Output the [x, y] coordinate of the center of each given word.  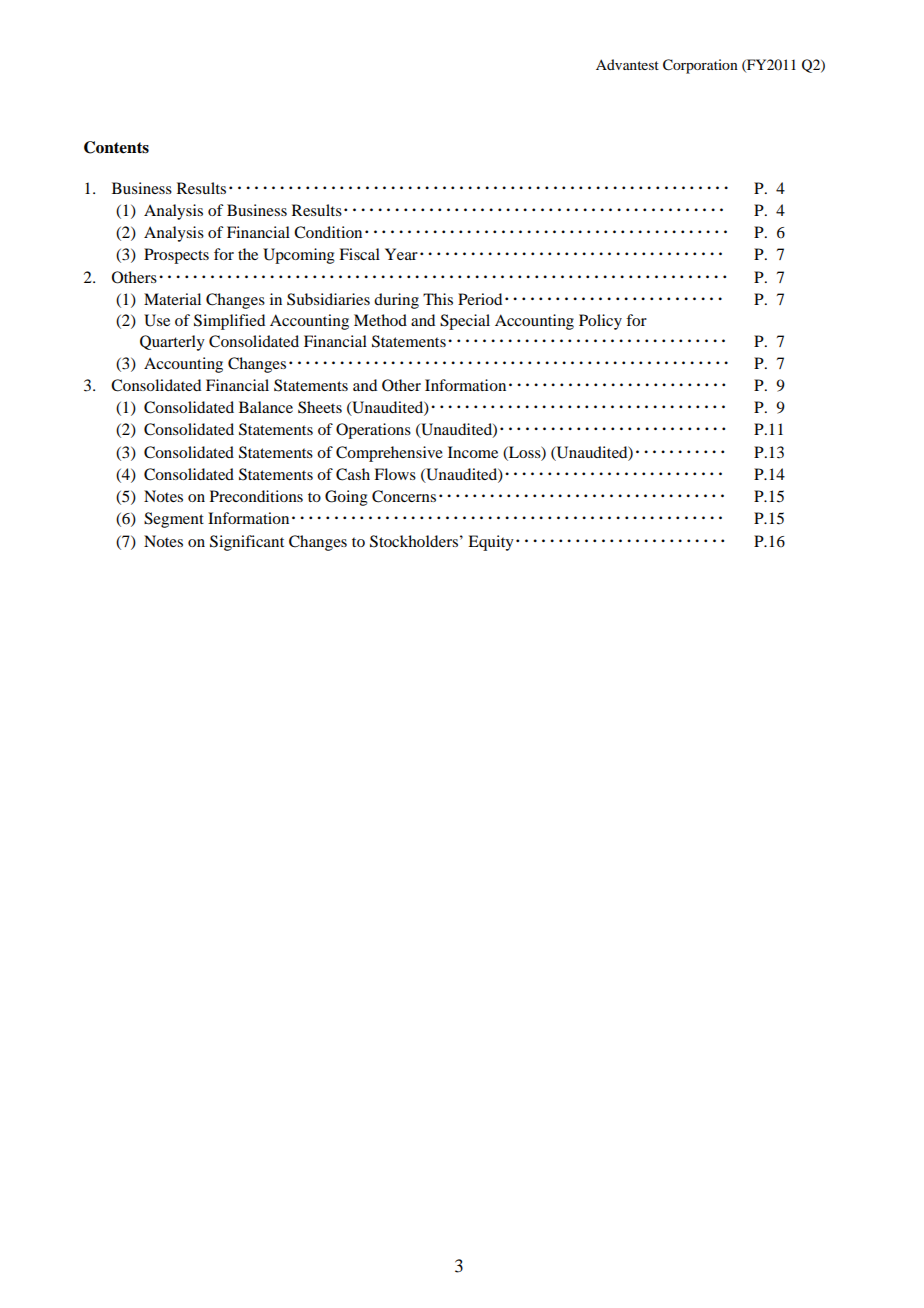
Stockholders [414, 541]
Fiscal [359, 254]
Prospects [176, 256]
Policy [600, 322]
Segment [174, 520]
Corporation [700, 66]
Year [401, 254]
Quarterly [172, 343]
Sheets [320, 407]
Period [480, 299]
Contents [116, 147]
